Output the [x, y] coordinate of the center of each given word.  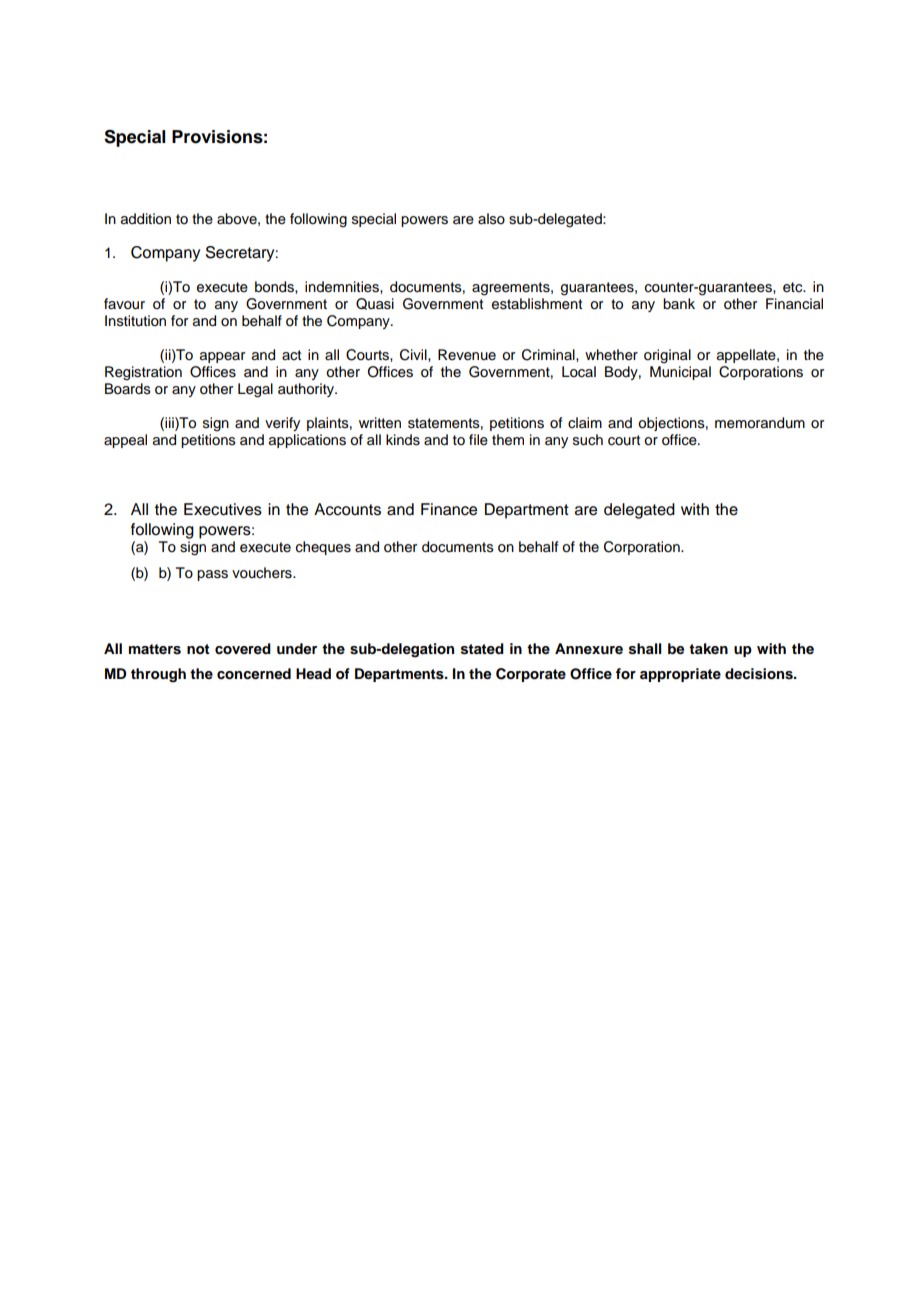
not [198, 649]
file [478, 440]
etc [794, 287]
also [491, 219]
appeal [125, 441]
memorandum [760, 423]
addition [146, 219]
